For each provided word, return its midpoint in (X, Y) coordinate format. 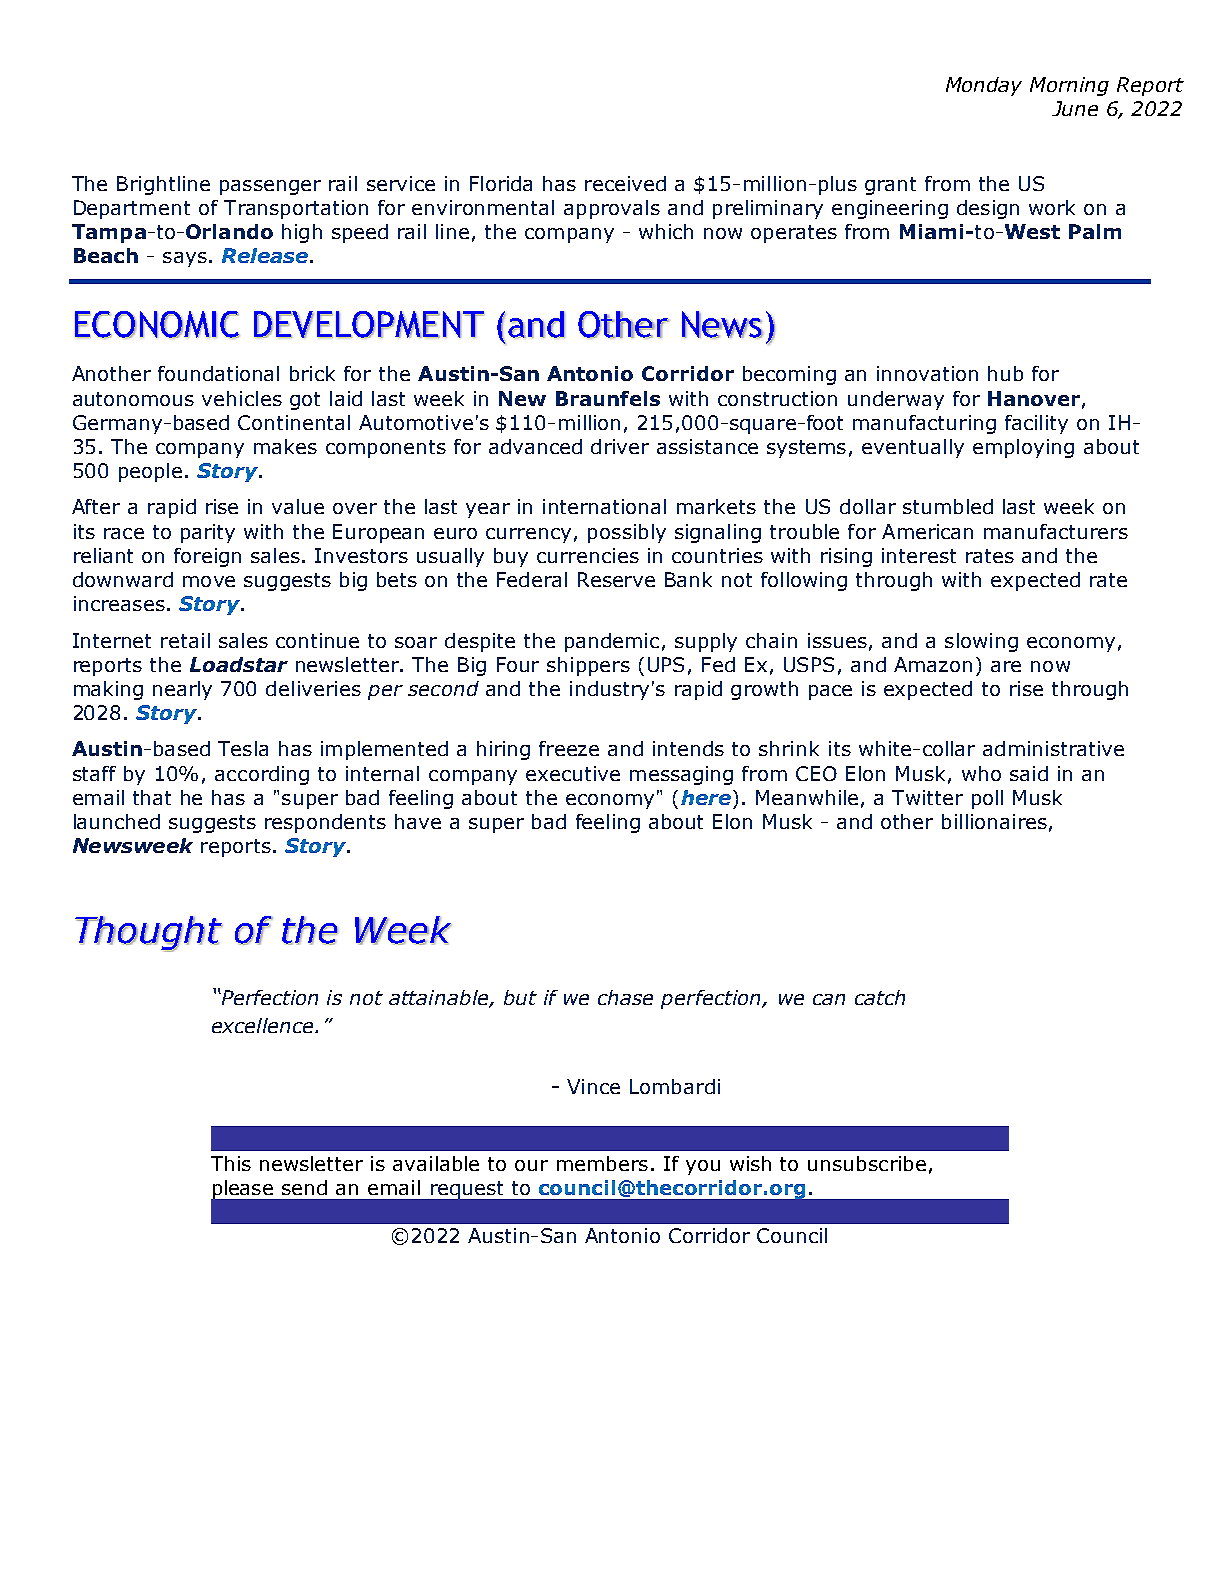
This (231, 1163)
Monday (984, 86)
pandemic (612, 642)
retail (185, 640)
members (602, 1163)
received (625, 183)
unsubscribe (867, 1163)
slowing (981, 642)
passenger (270, 187)
